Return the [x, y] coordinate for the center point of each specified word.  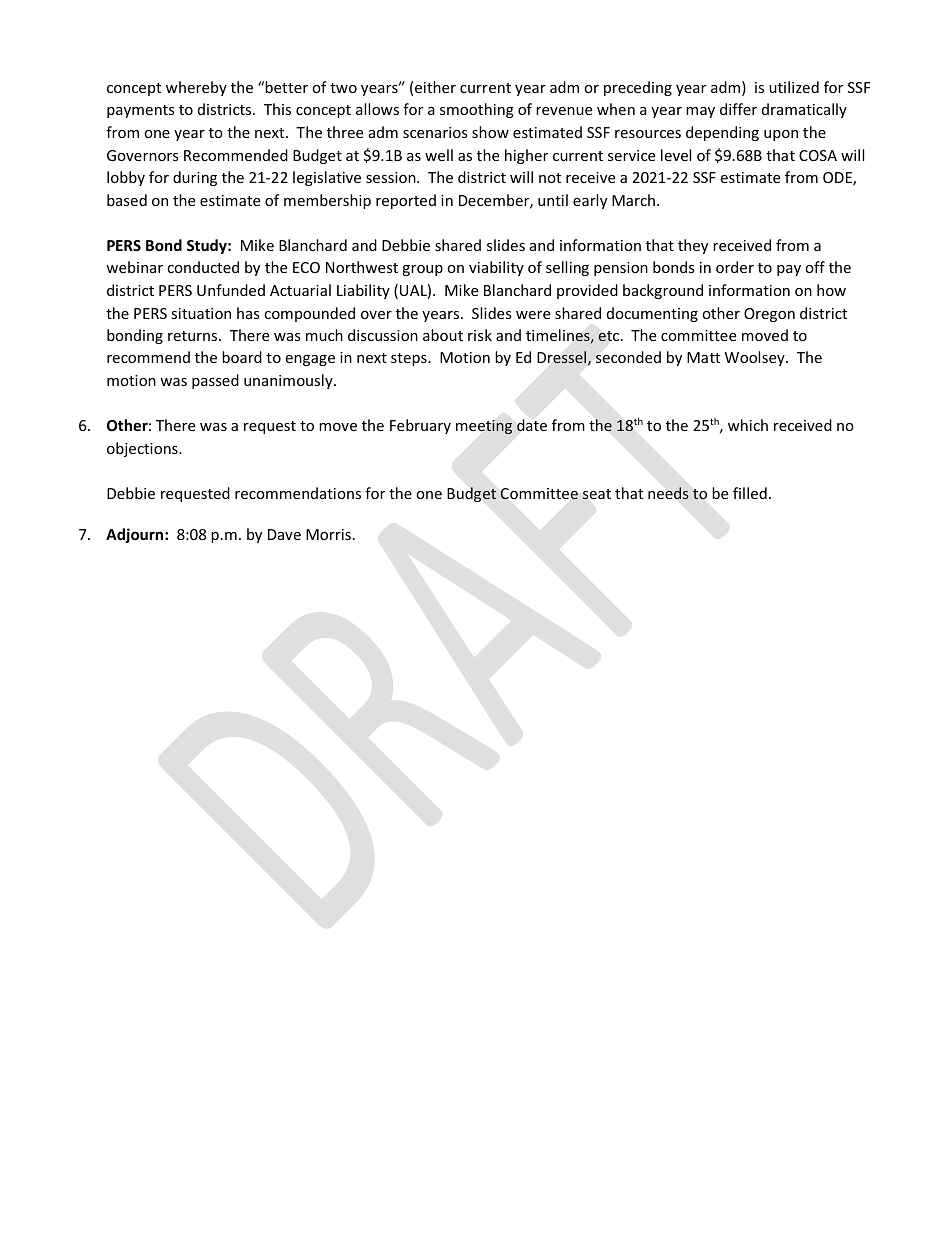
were [533, 315]
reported [406, 201]
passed [215, 381]
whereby [196, 88]
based [127, 200]
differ [738, 109]
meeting [484, 427]
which [748, 425]
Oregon [769, 315]
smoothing [477, 110]
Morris [328, 534]
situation [201, 313]
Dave [284, 534]
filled [750, 493]
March [633, 200]
